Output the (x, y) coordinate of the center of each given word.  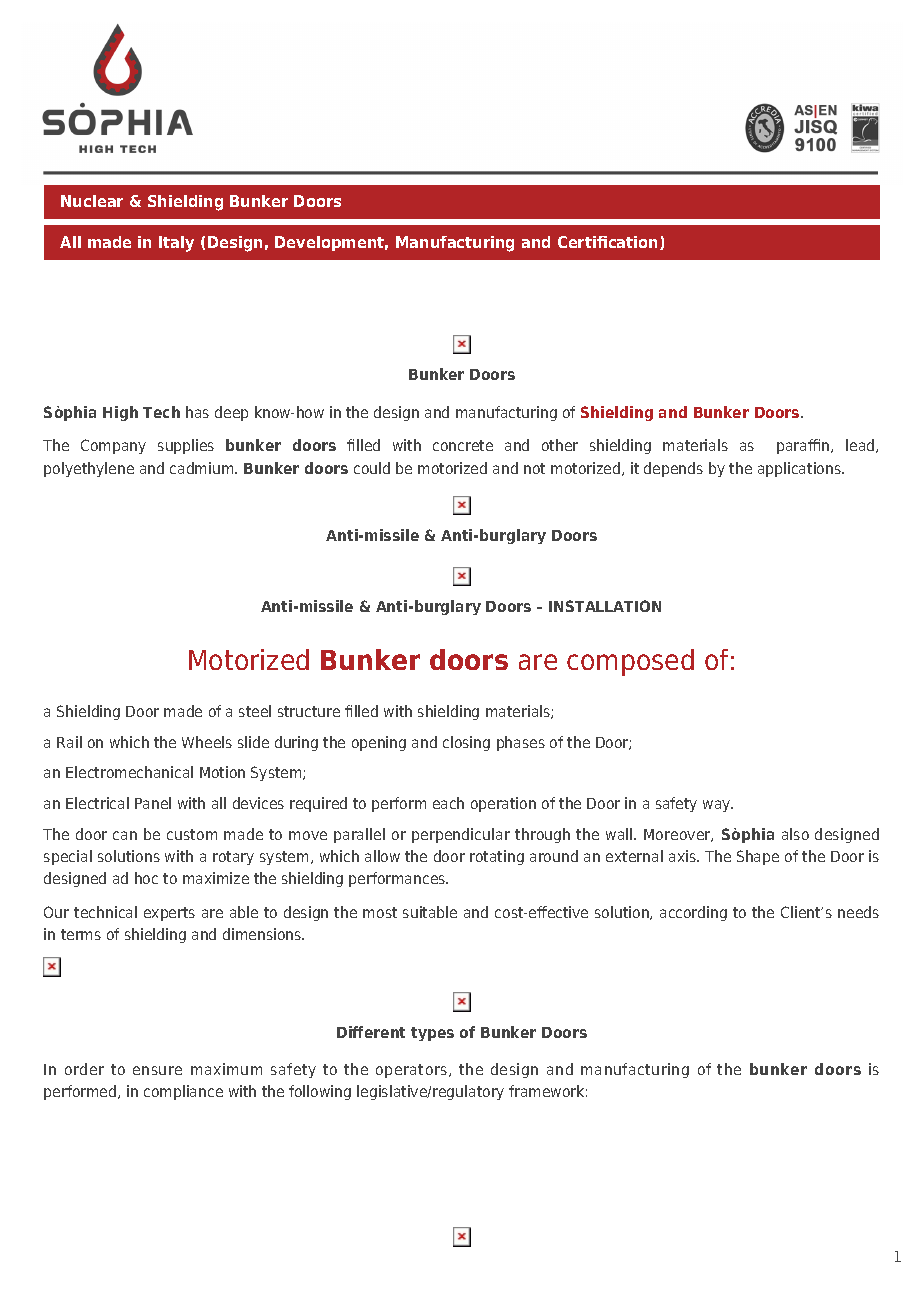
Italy (176, 244)
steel (255, 711)
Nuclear (92, 201)
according (693, 913)
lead (861, 446)
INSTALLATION (605, 606)
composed (630, 662)
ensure (157, 1070)
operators (411, 1071)
